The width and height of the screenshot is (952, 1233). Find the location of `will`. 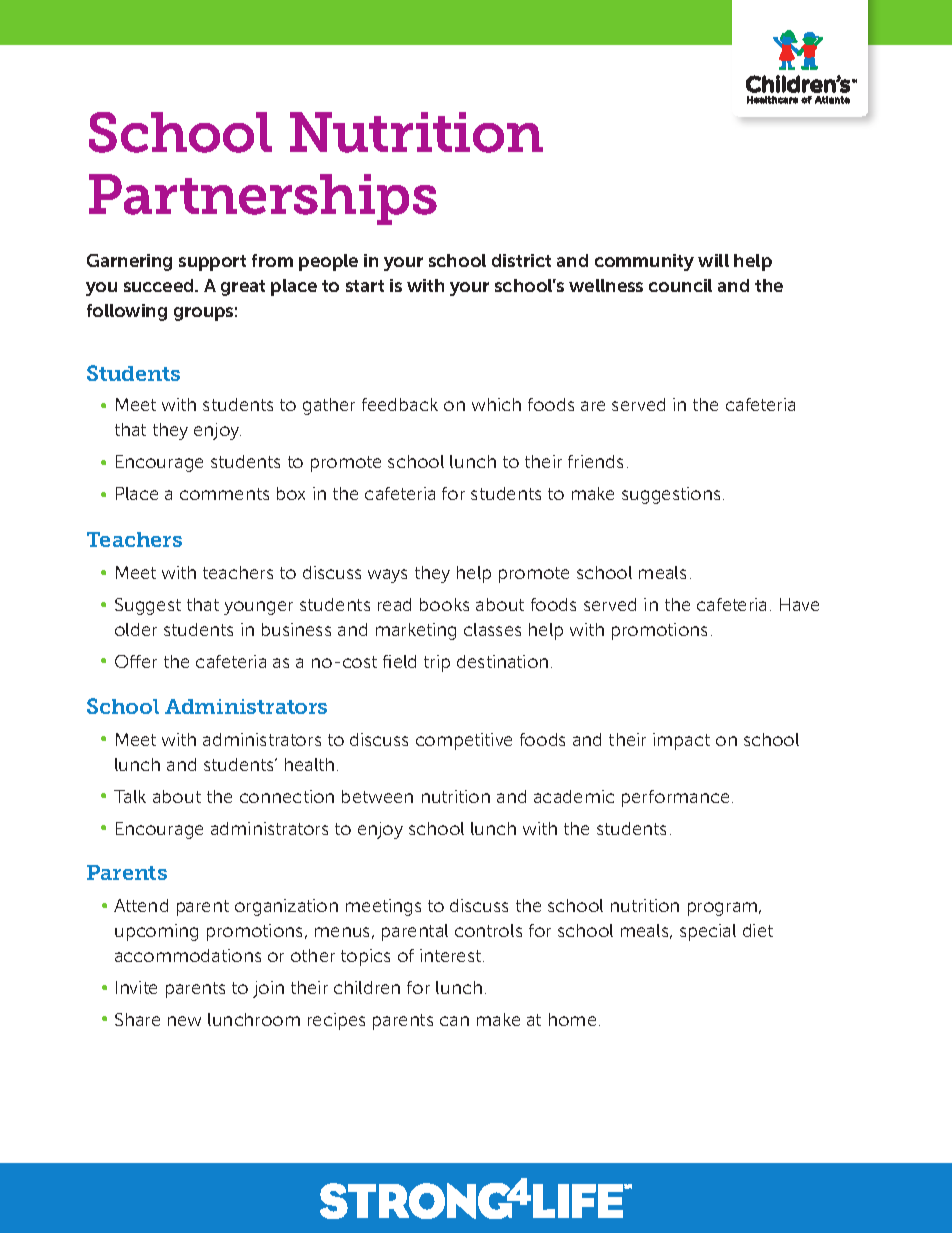

will is located at coordinates (713, 260).
